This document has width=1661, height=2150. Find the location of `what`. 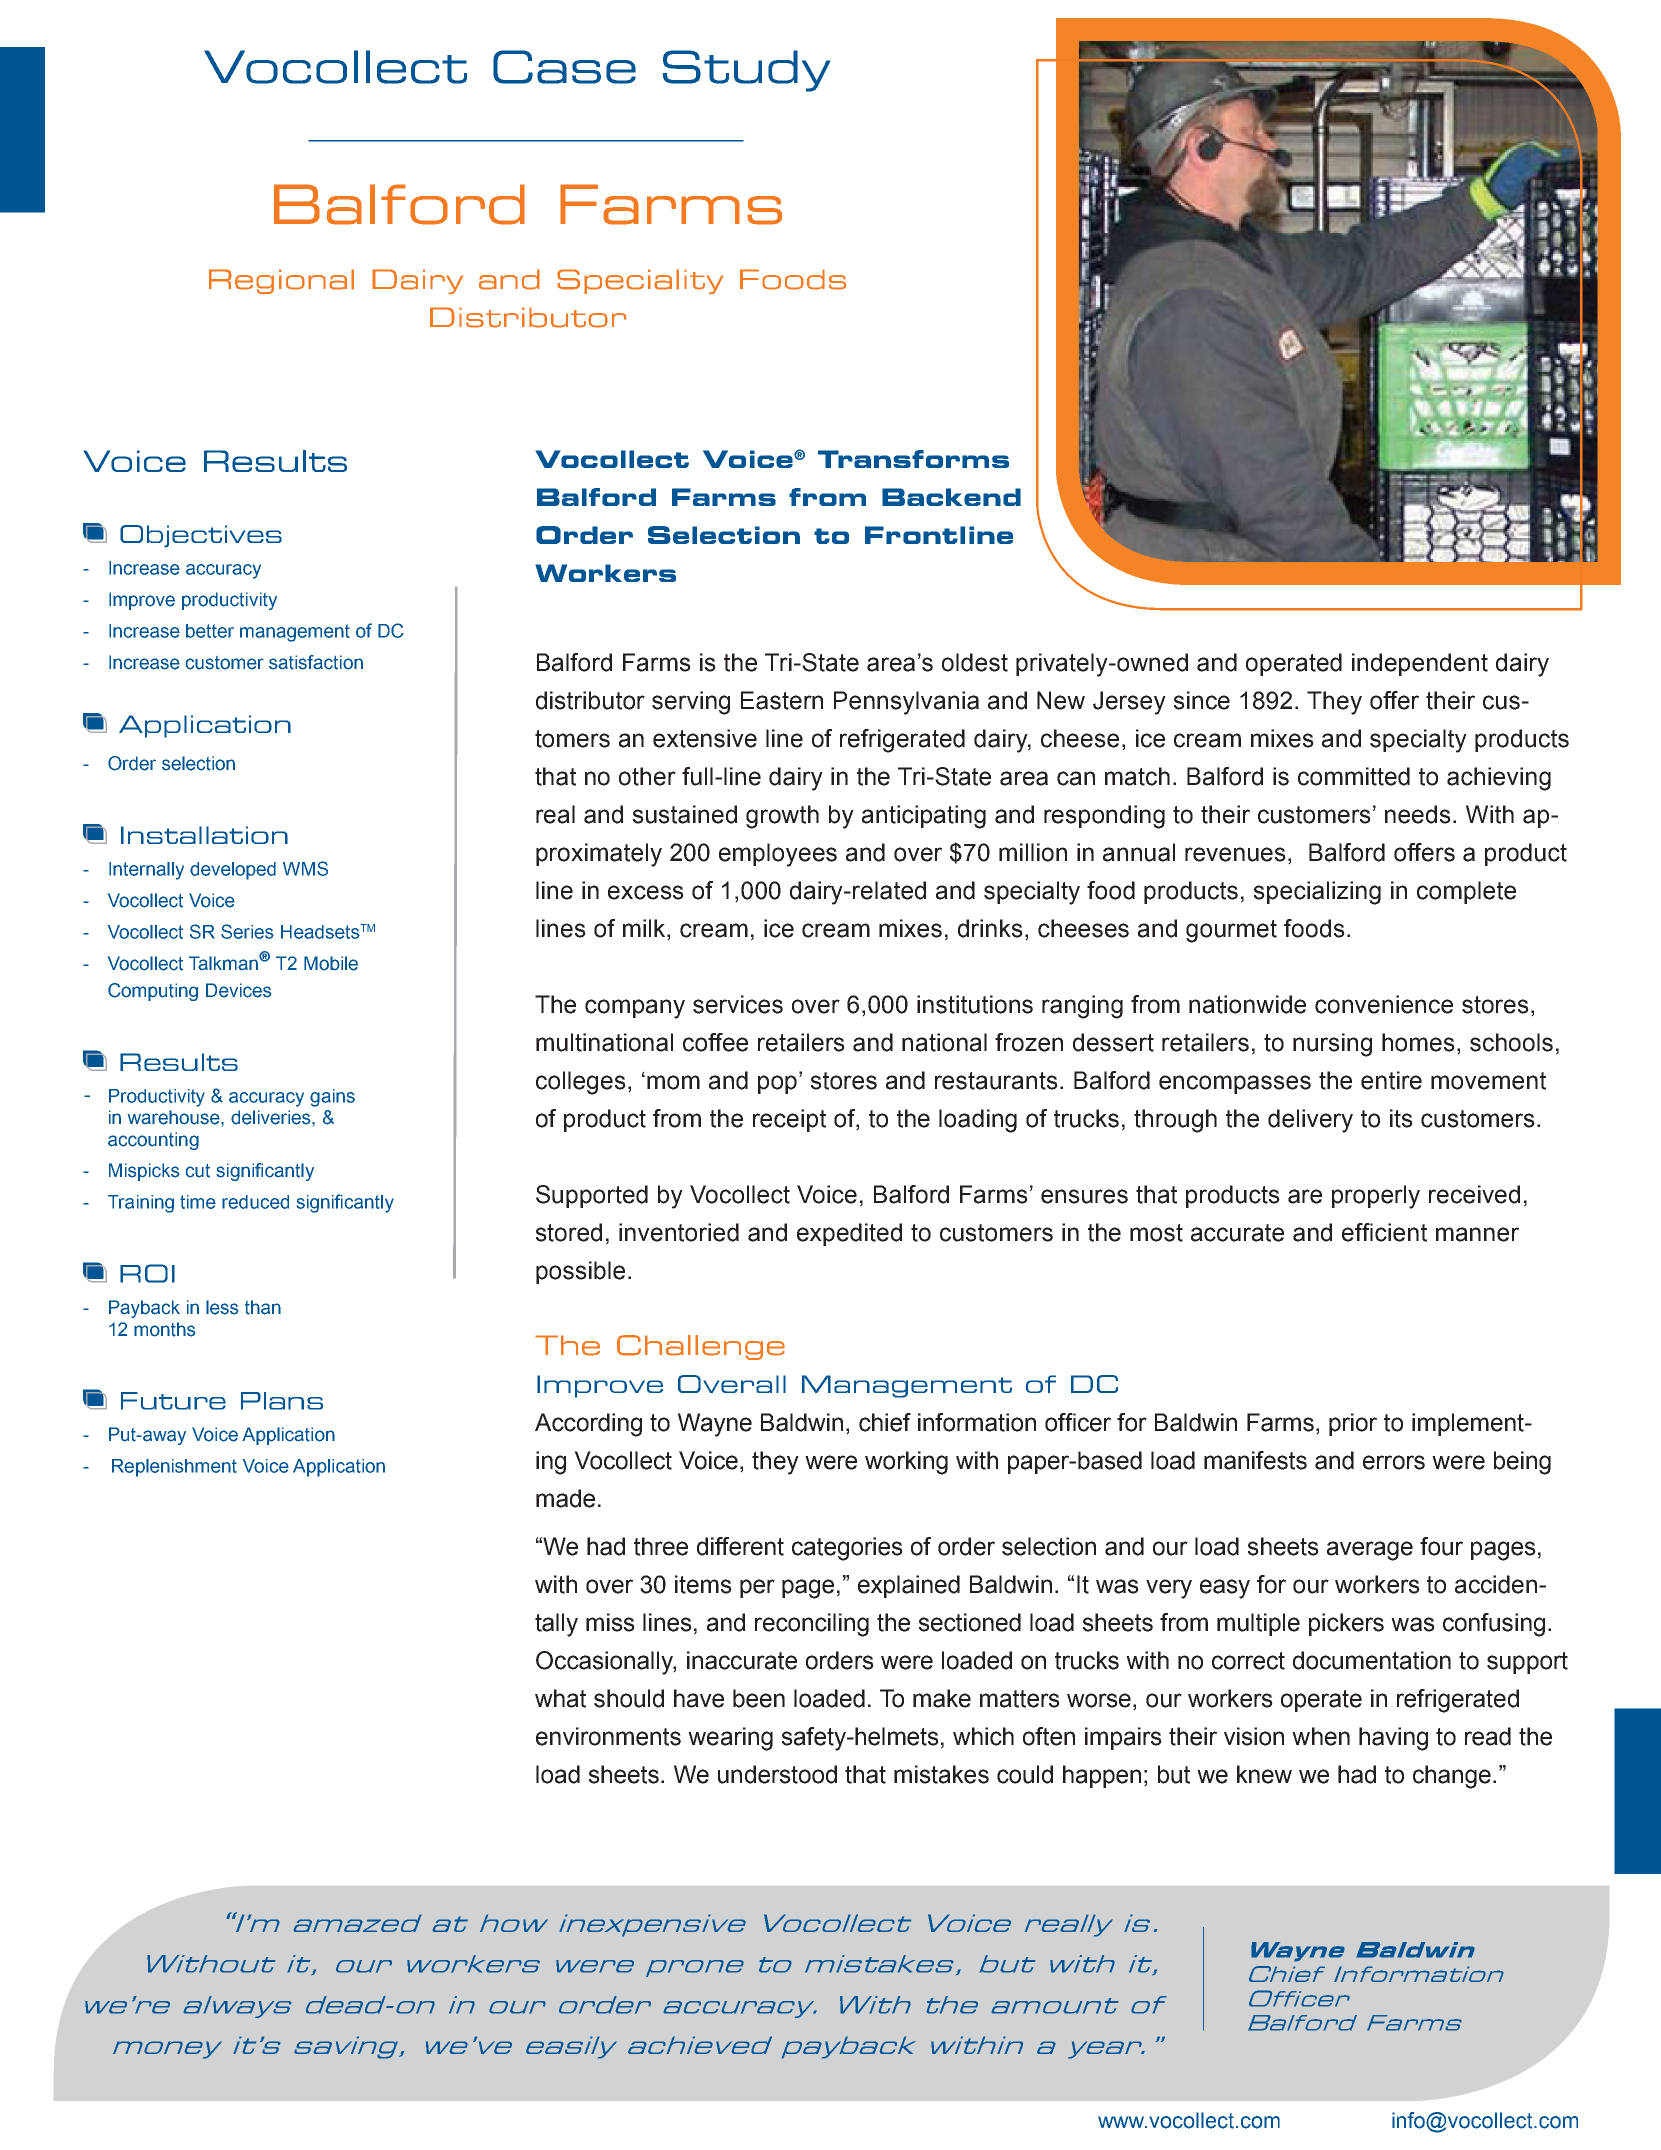

what is located at coordinates (560, 1698).
